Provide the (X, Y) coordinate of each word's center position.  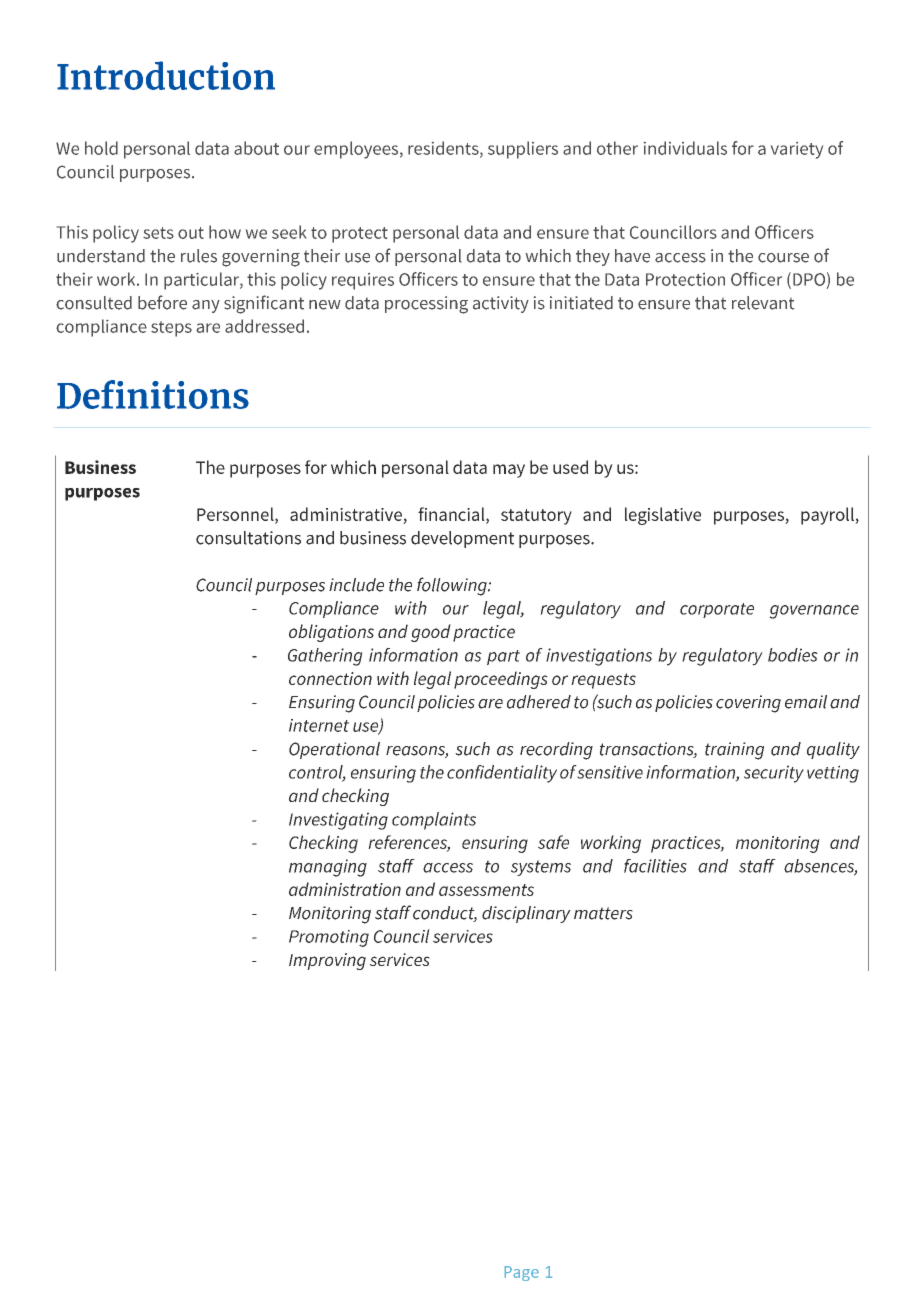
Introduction (166, 75)
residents (444, 149)
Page (522, 1273)
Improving (327, 961)
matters (603, 913)
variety (797, 150)
